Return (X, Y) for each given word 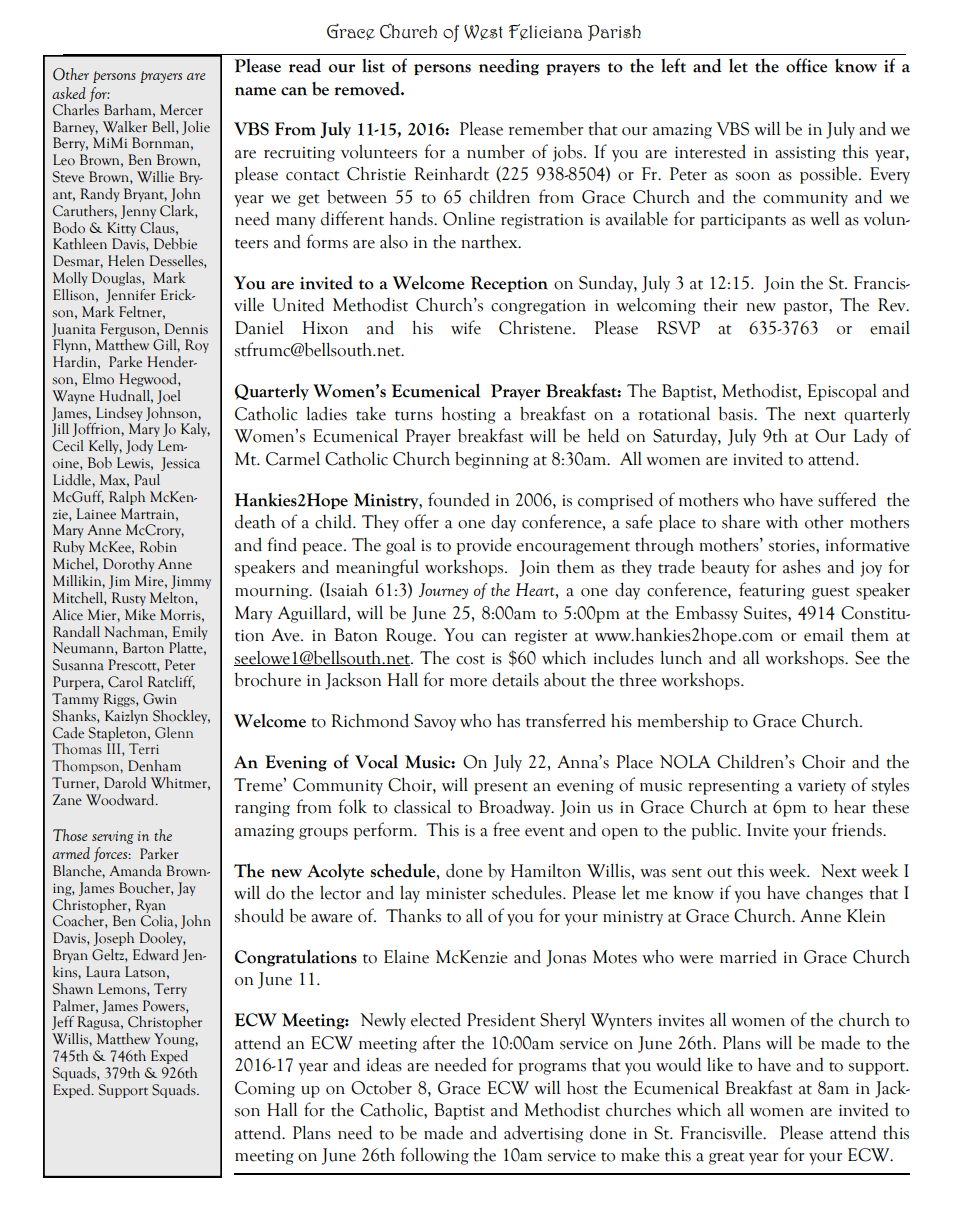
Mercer (181, 110)
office (806, 65)
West (483, 32)
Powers (165, 1006)
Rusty (129, 599)
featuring (772, 591)
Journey (443, 591)
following (434, 1156)
